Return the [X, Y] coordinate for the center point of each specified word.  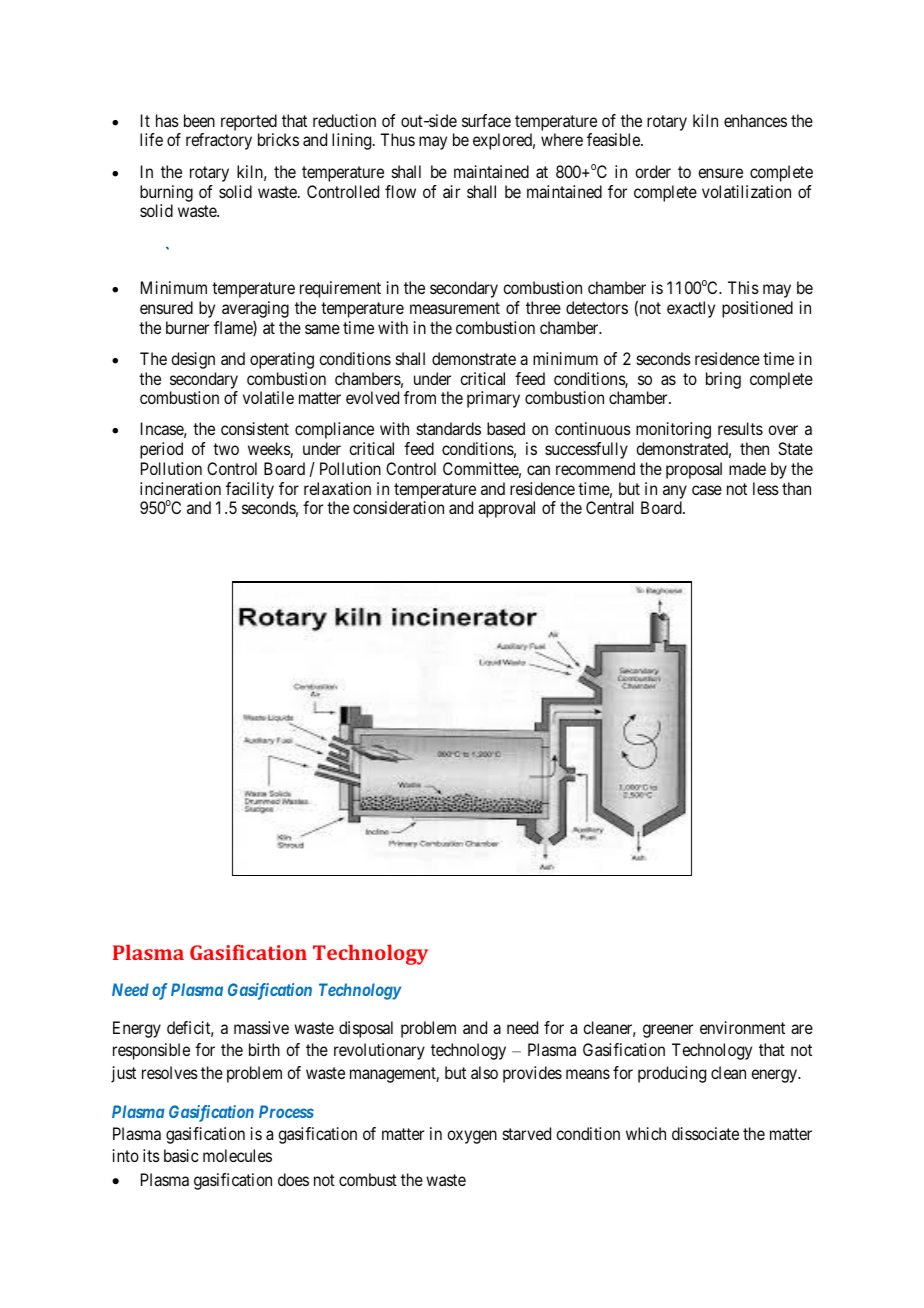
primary [493, 399]
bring [723, 380]
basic [181, 1155]
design [193, 360]
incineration [180, 488]
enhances [755, 120]
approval [506, 509]
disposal [366, 1029]
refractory [219, 141]
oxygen [472, 1137]
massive [261, 1027]
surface [486, 120]
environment [742, 1027]
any [675, 492]
